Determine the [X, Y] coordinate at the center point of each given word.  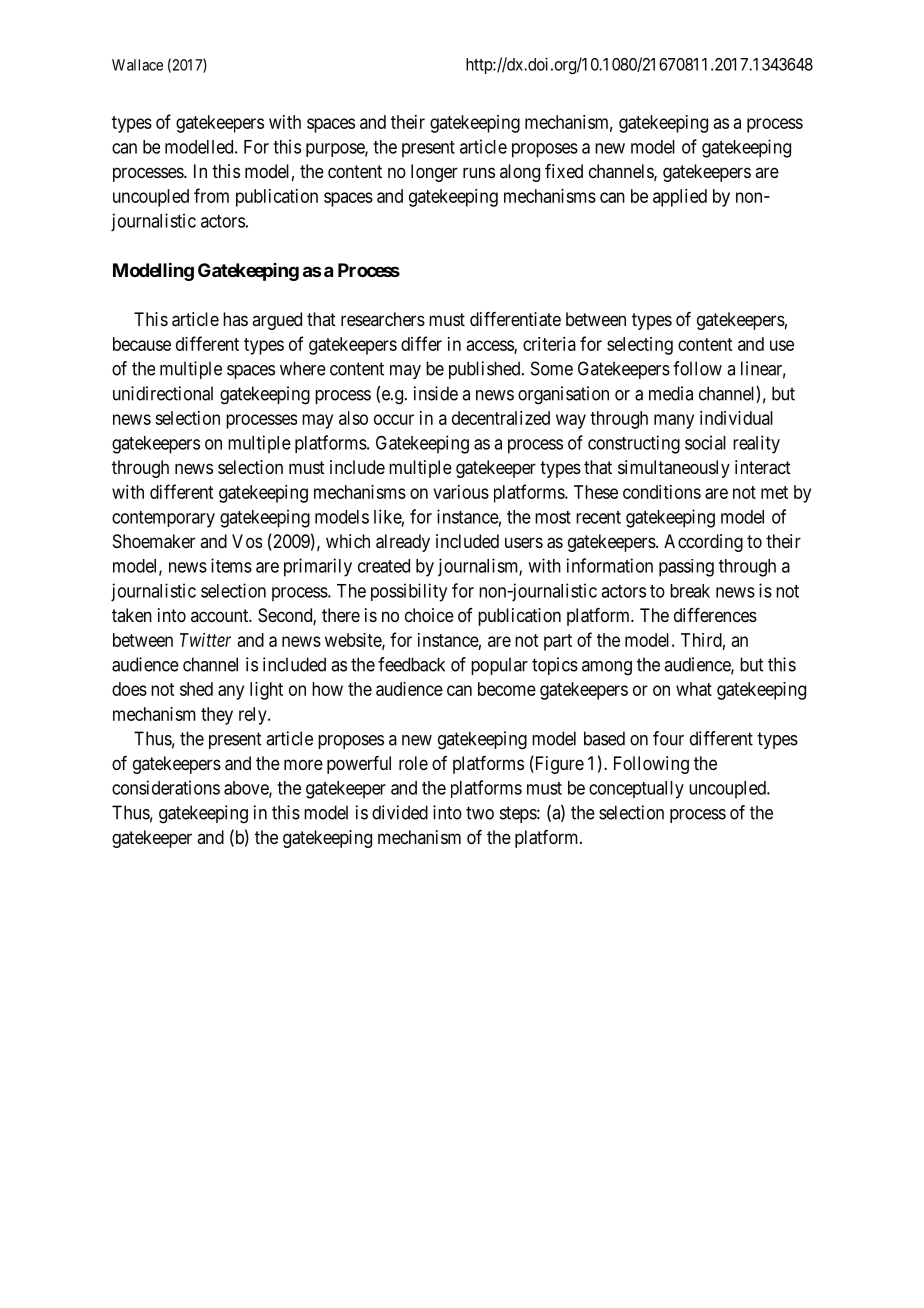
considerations [166, 787]
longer [434, 173]
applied [680, 198]
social [705, 442]
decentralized [501, 418]
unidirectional [163, 393]
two [480, 813]
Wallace [137, 65]
